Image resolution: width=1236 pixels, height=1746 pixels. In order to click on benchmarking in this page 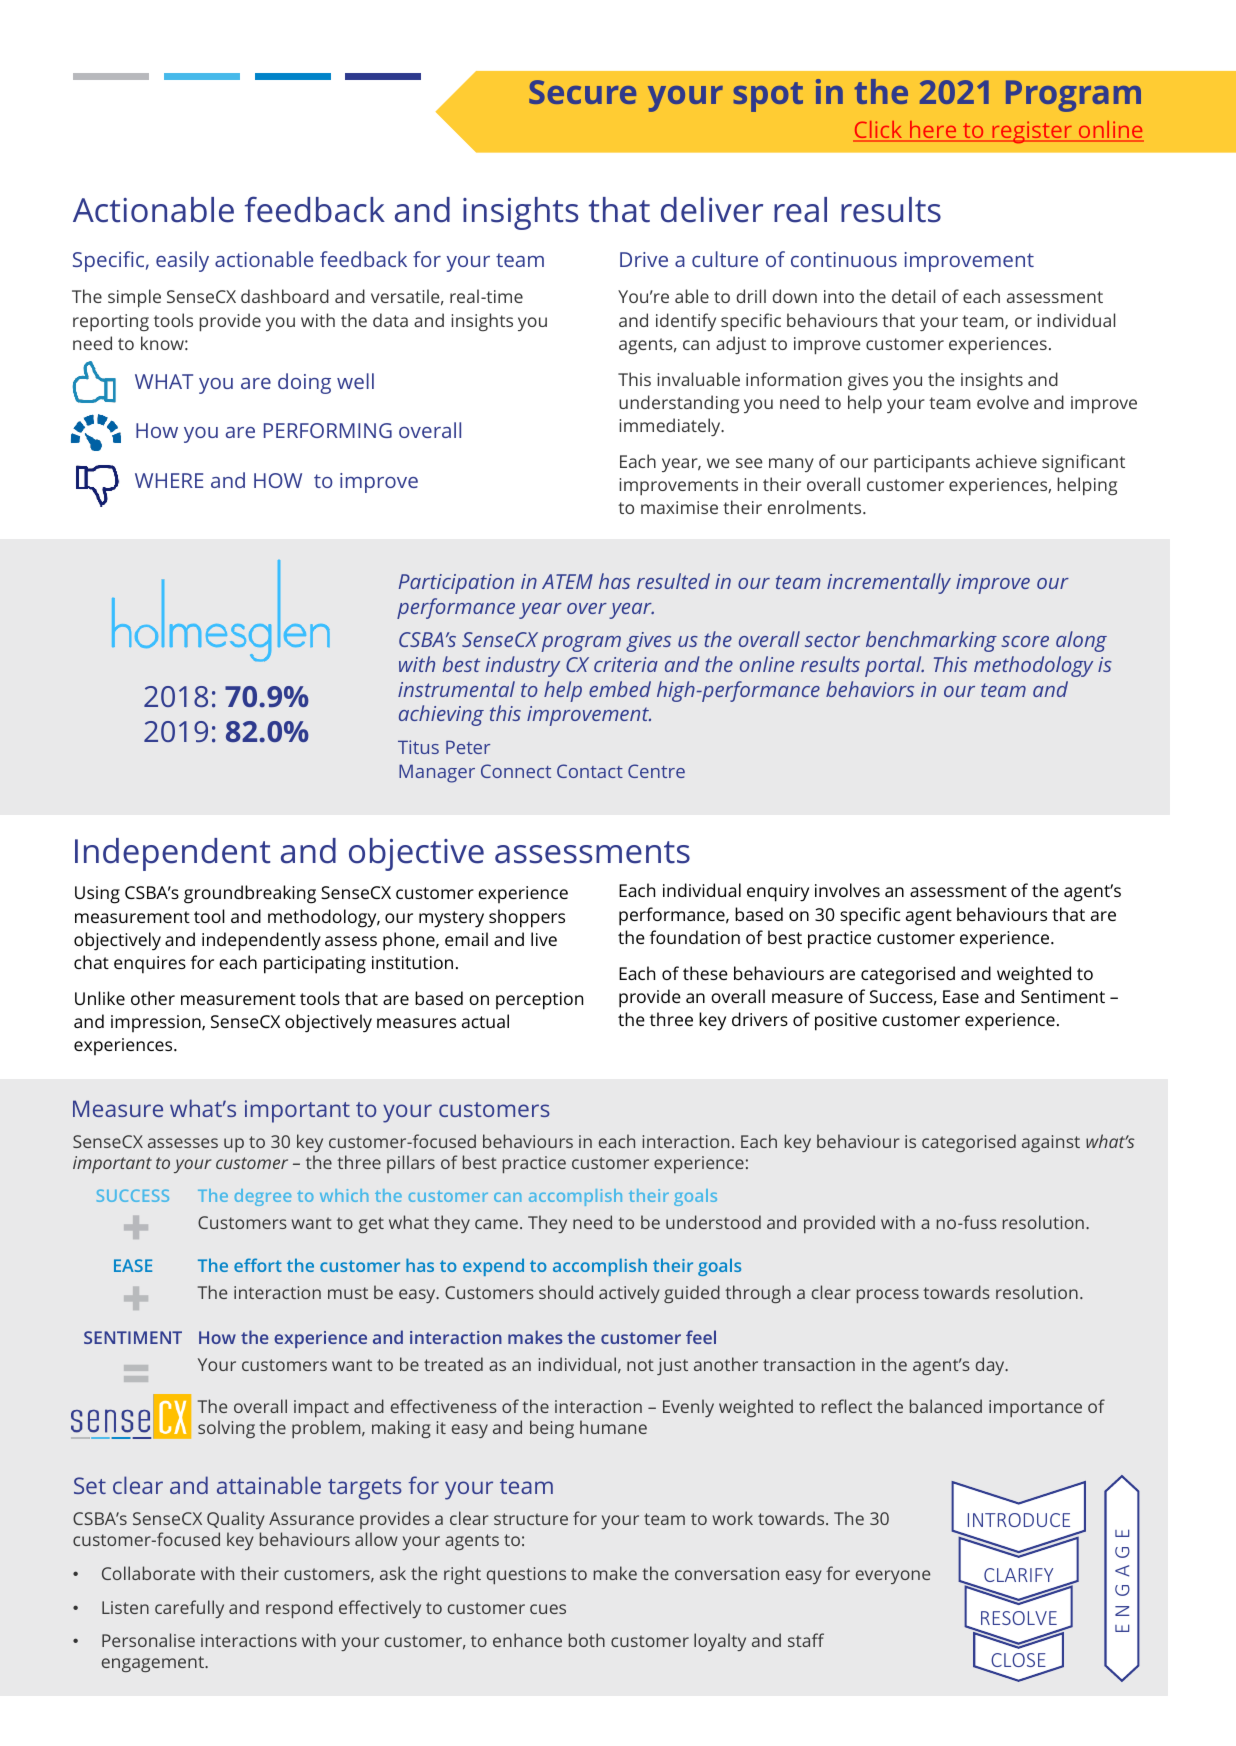, I will do `click(931, 641)`.
